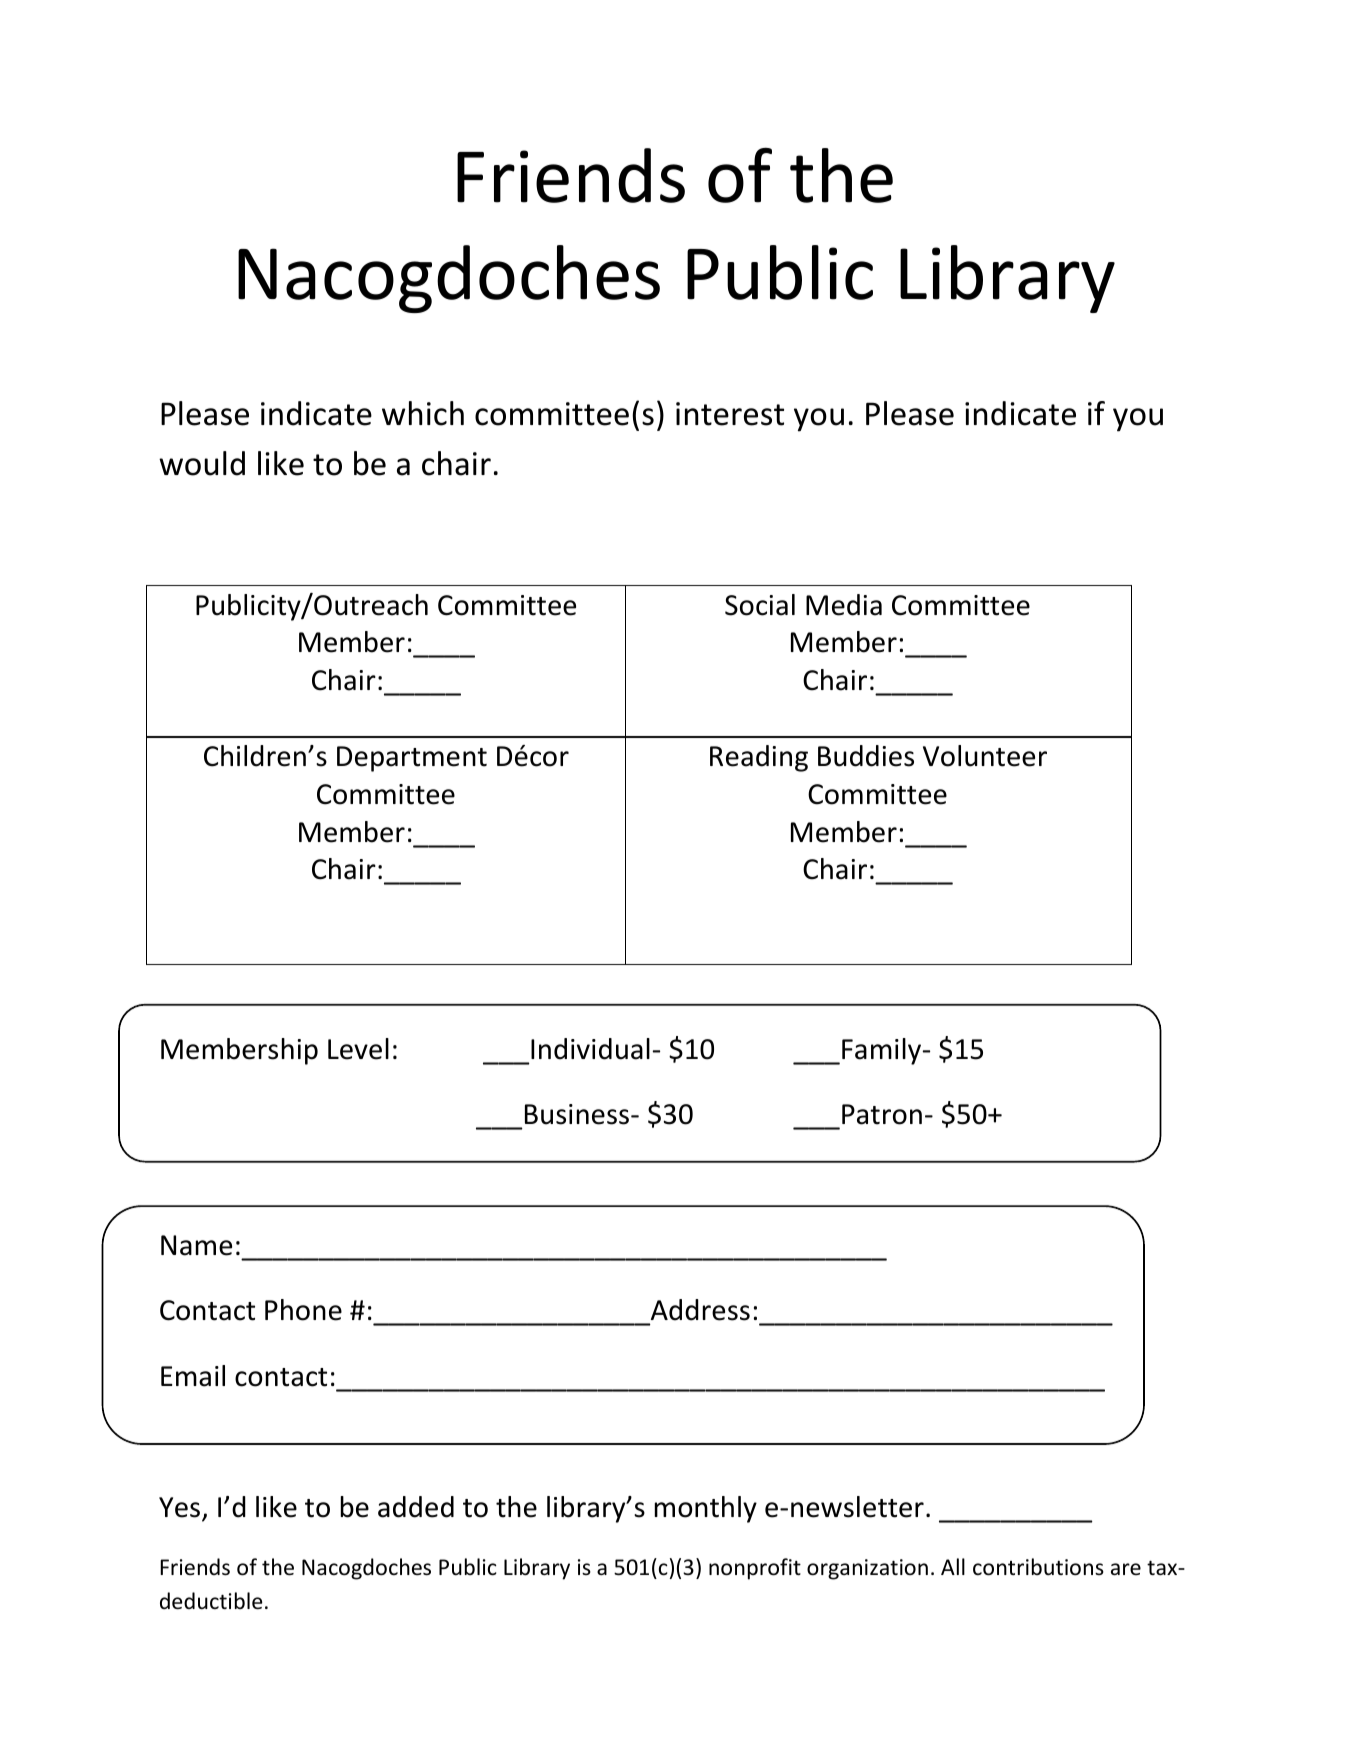 The image size is (1349, 1745). Describe the element at coordinates (866, 756) in the screenshot. I see `Buddies` at that location.
